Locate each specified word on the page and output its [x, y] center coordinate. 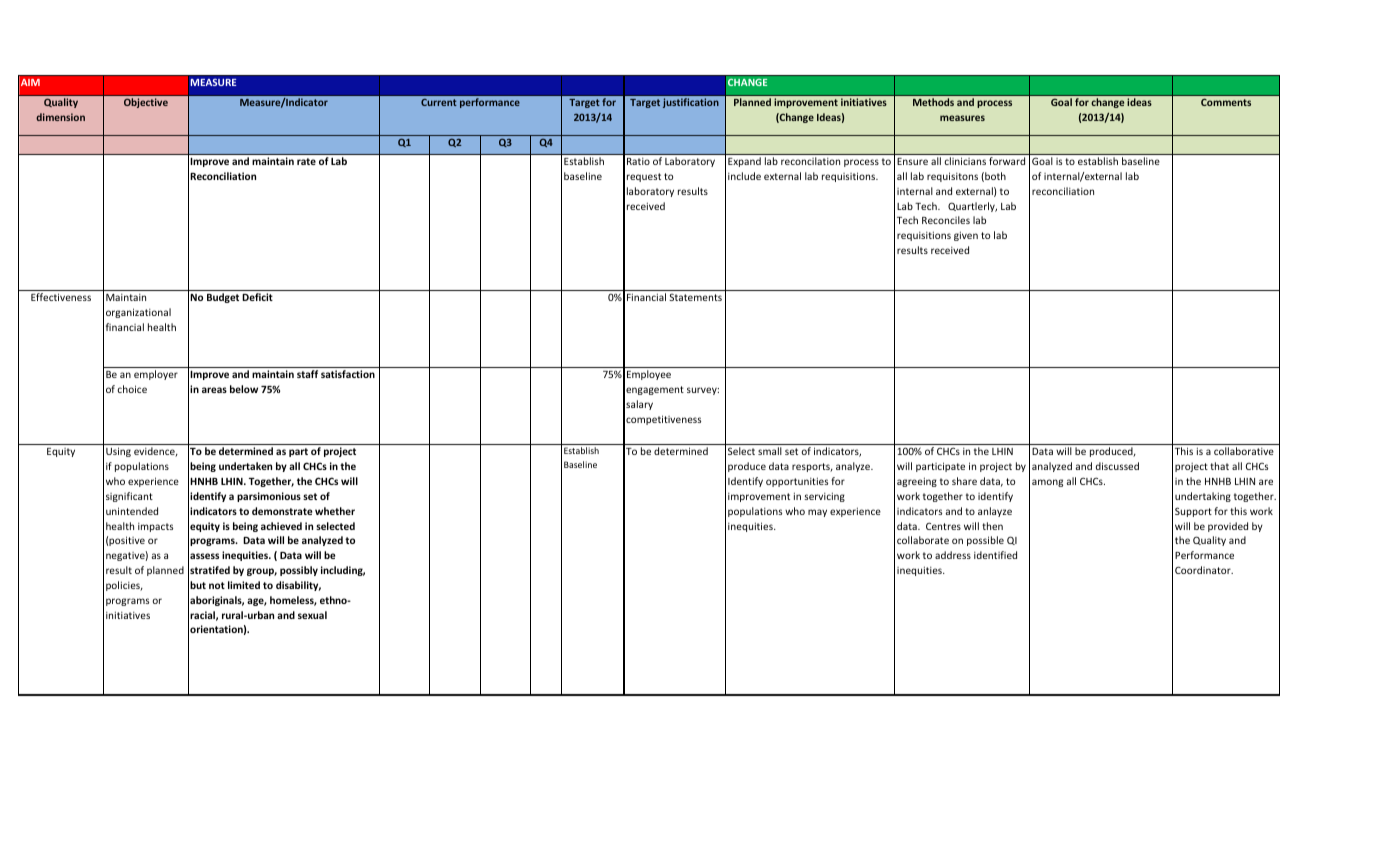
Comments [1226, 102]
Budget [223, 298]
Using [118, 452]
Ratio [638, 161]
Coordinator [1204, 570]
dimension [60, 117]
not [217, 585]
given [966, 236]
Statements [695, 297]
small [770, 451]
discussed [1117, 466]
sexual [312, 615]
